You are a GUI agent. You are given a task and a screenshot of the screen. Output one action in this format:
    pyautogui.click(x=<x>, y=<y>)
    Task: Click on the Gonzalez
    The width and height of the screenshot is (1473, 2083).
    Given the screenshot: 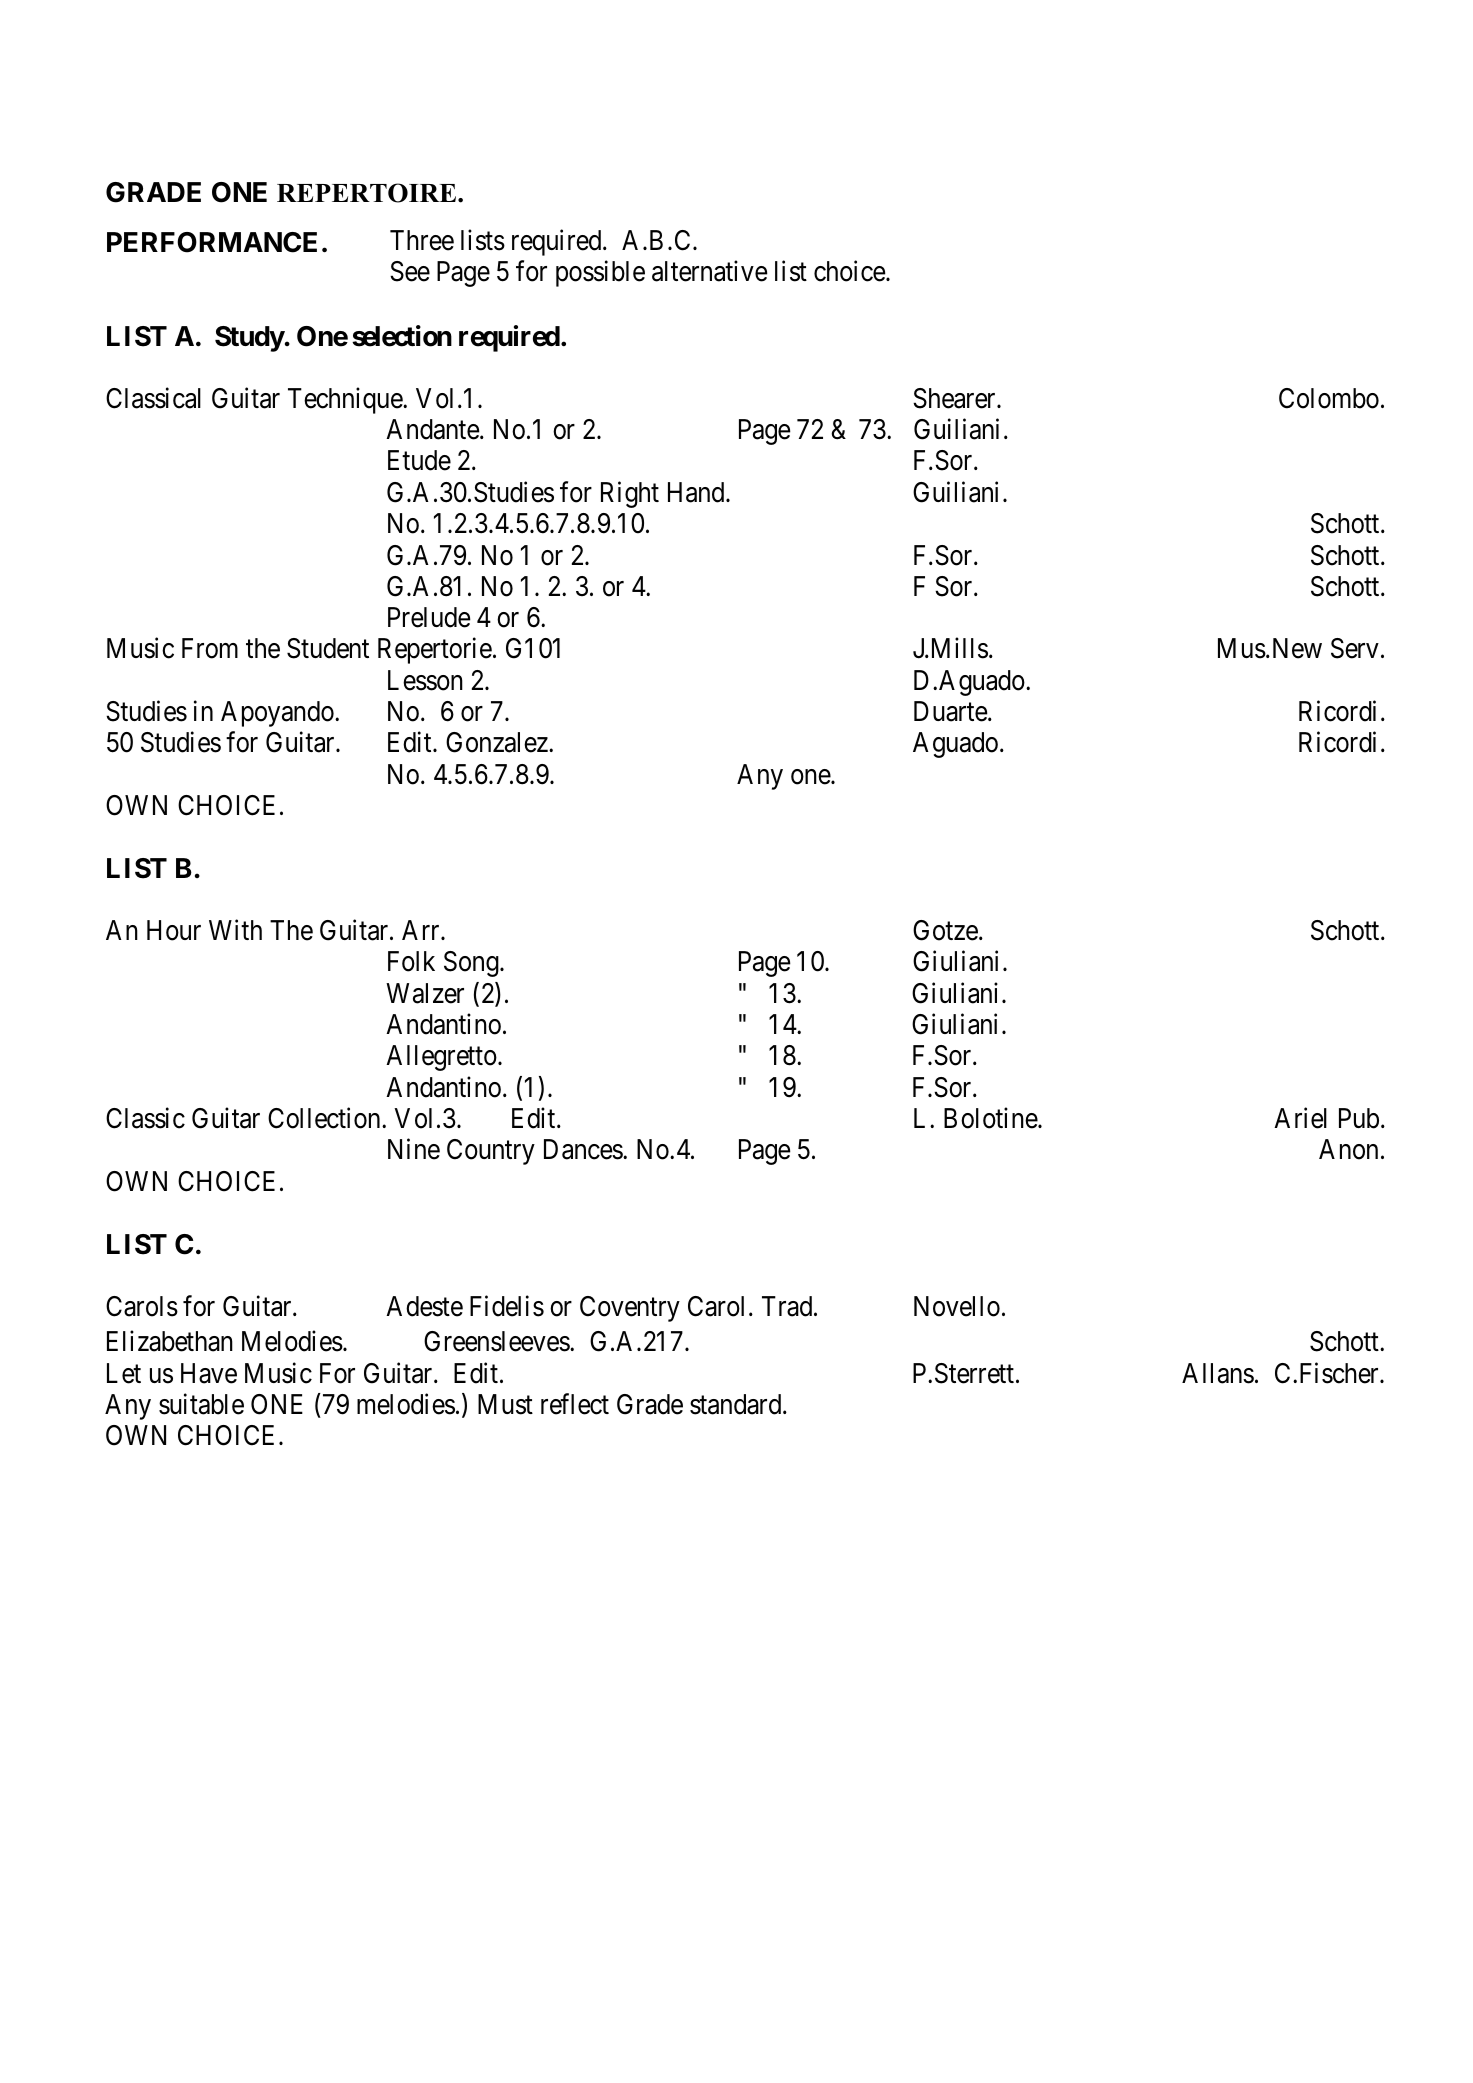 What is the action you would take?
    pyautogui.click(x=498, y=742)
